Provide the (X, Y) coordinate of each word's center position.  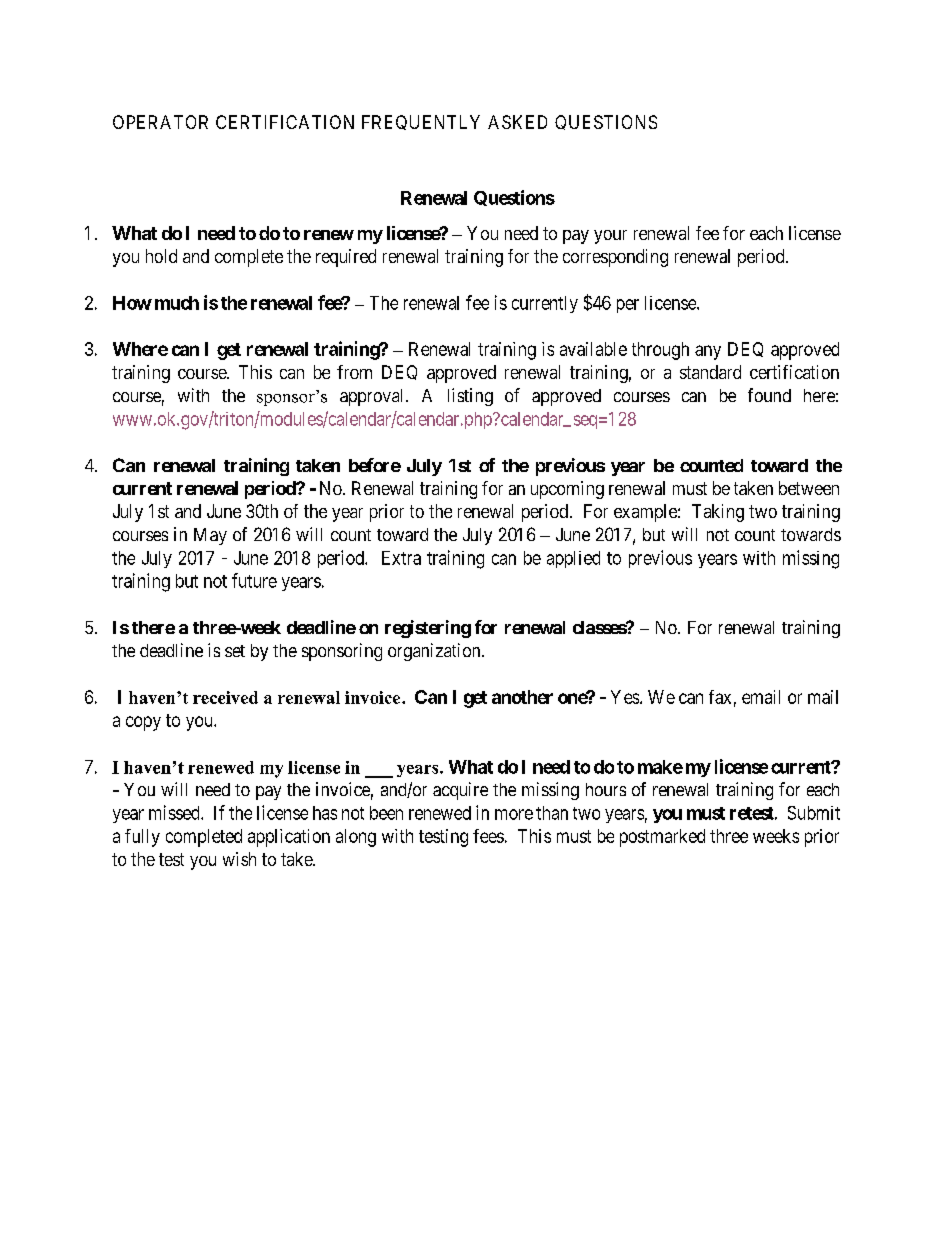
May (210, 536)
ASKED (517, 122)
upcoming (567, 490)
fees (488, 836)
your (610, 237)
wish (239, 859)
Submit (814, 813)
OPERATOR (160, 122)
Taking (718, 513)
